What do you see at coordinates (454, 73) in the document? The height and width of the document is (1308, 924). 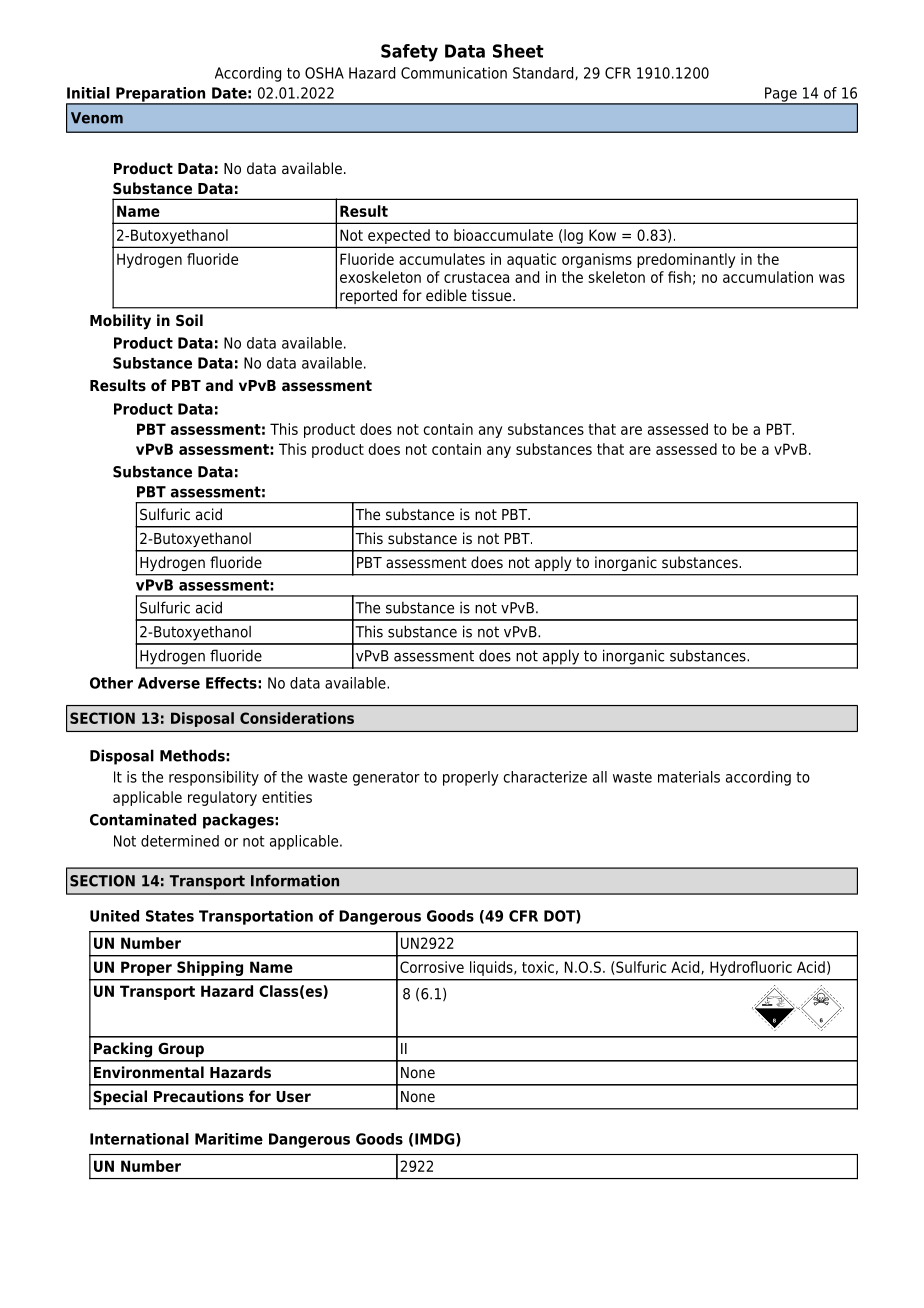 I see `Communication` at bounding box center [454, 73].
